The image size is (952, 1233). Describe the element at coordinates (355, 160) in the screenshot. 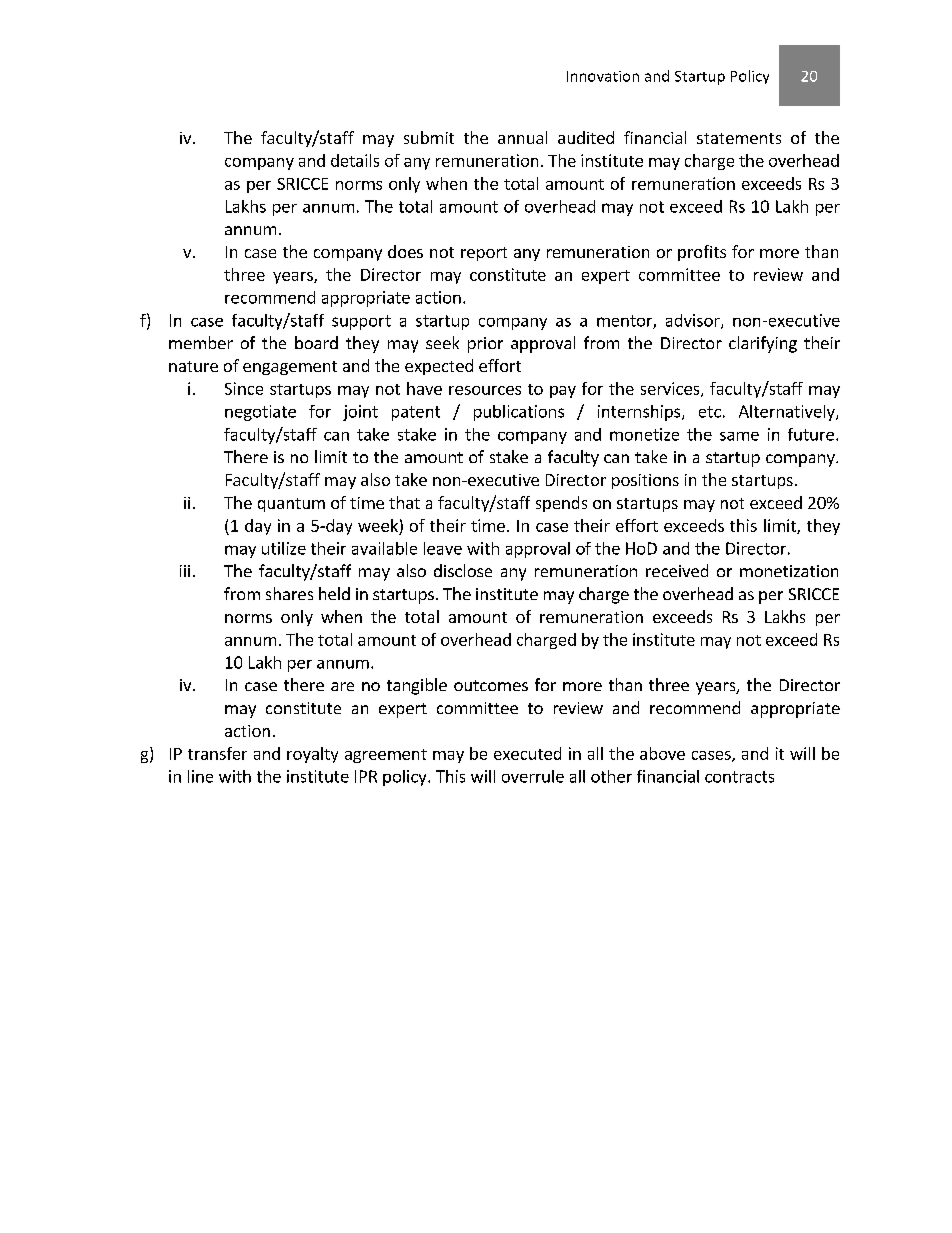

I see `details` at that location.
